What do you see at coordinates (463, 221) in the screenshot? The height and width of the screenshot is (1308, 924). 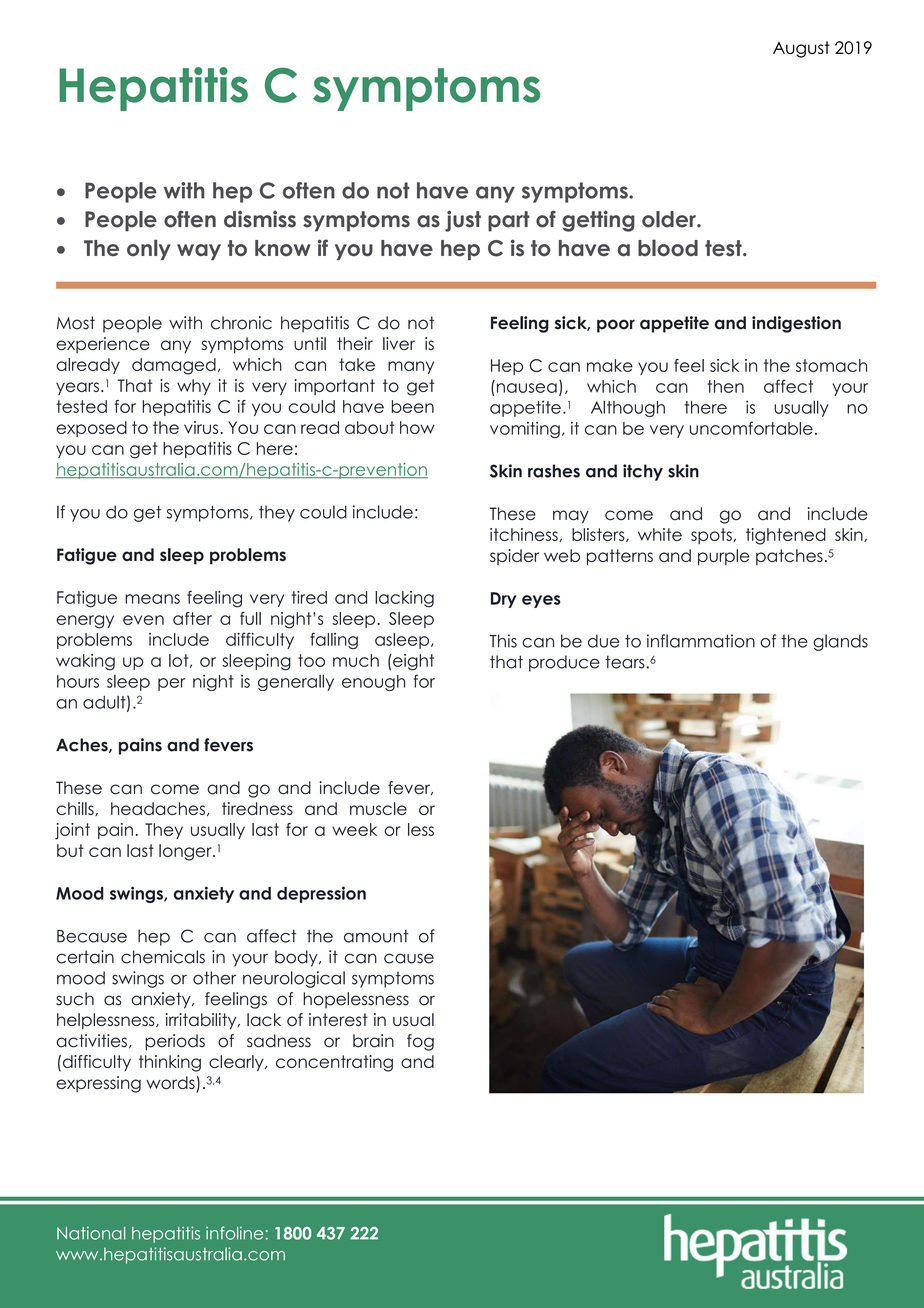 I see `just` at bounding box center [463, 221].
